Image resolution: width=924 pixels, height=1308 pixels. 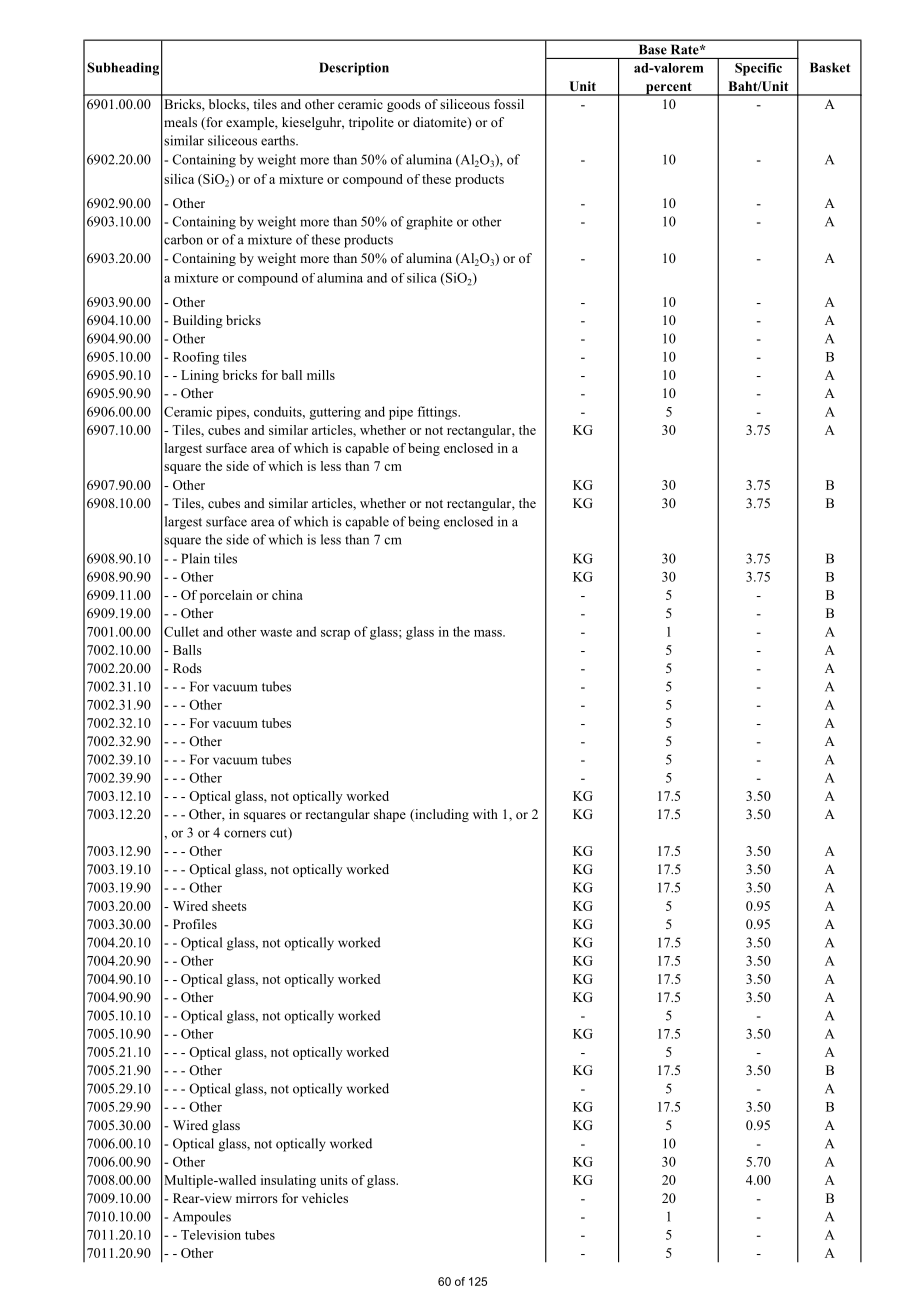 I want to click on including, so click(x=441, y=815).
